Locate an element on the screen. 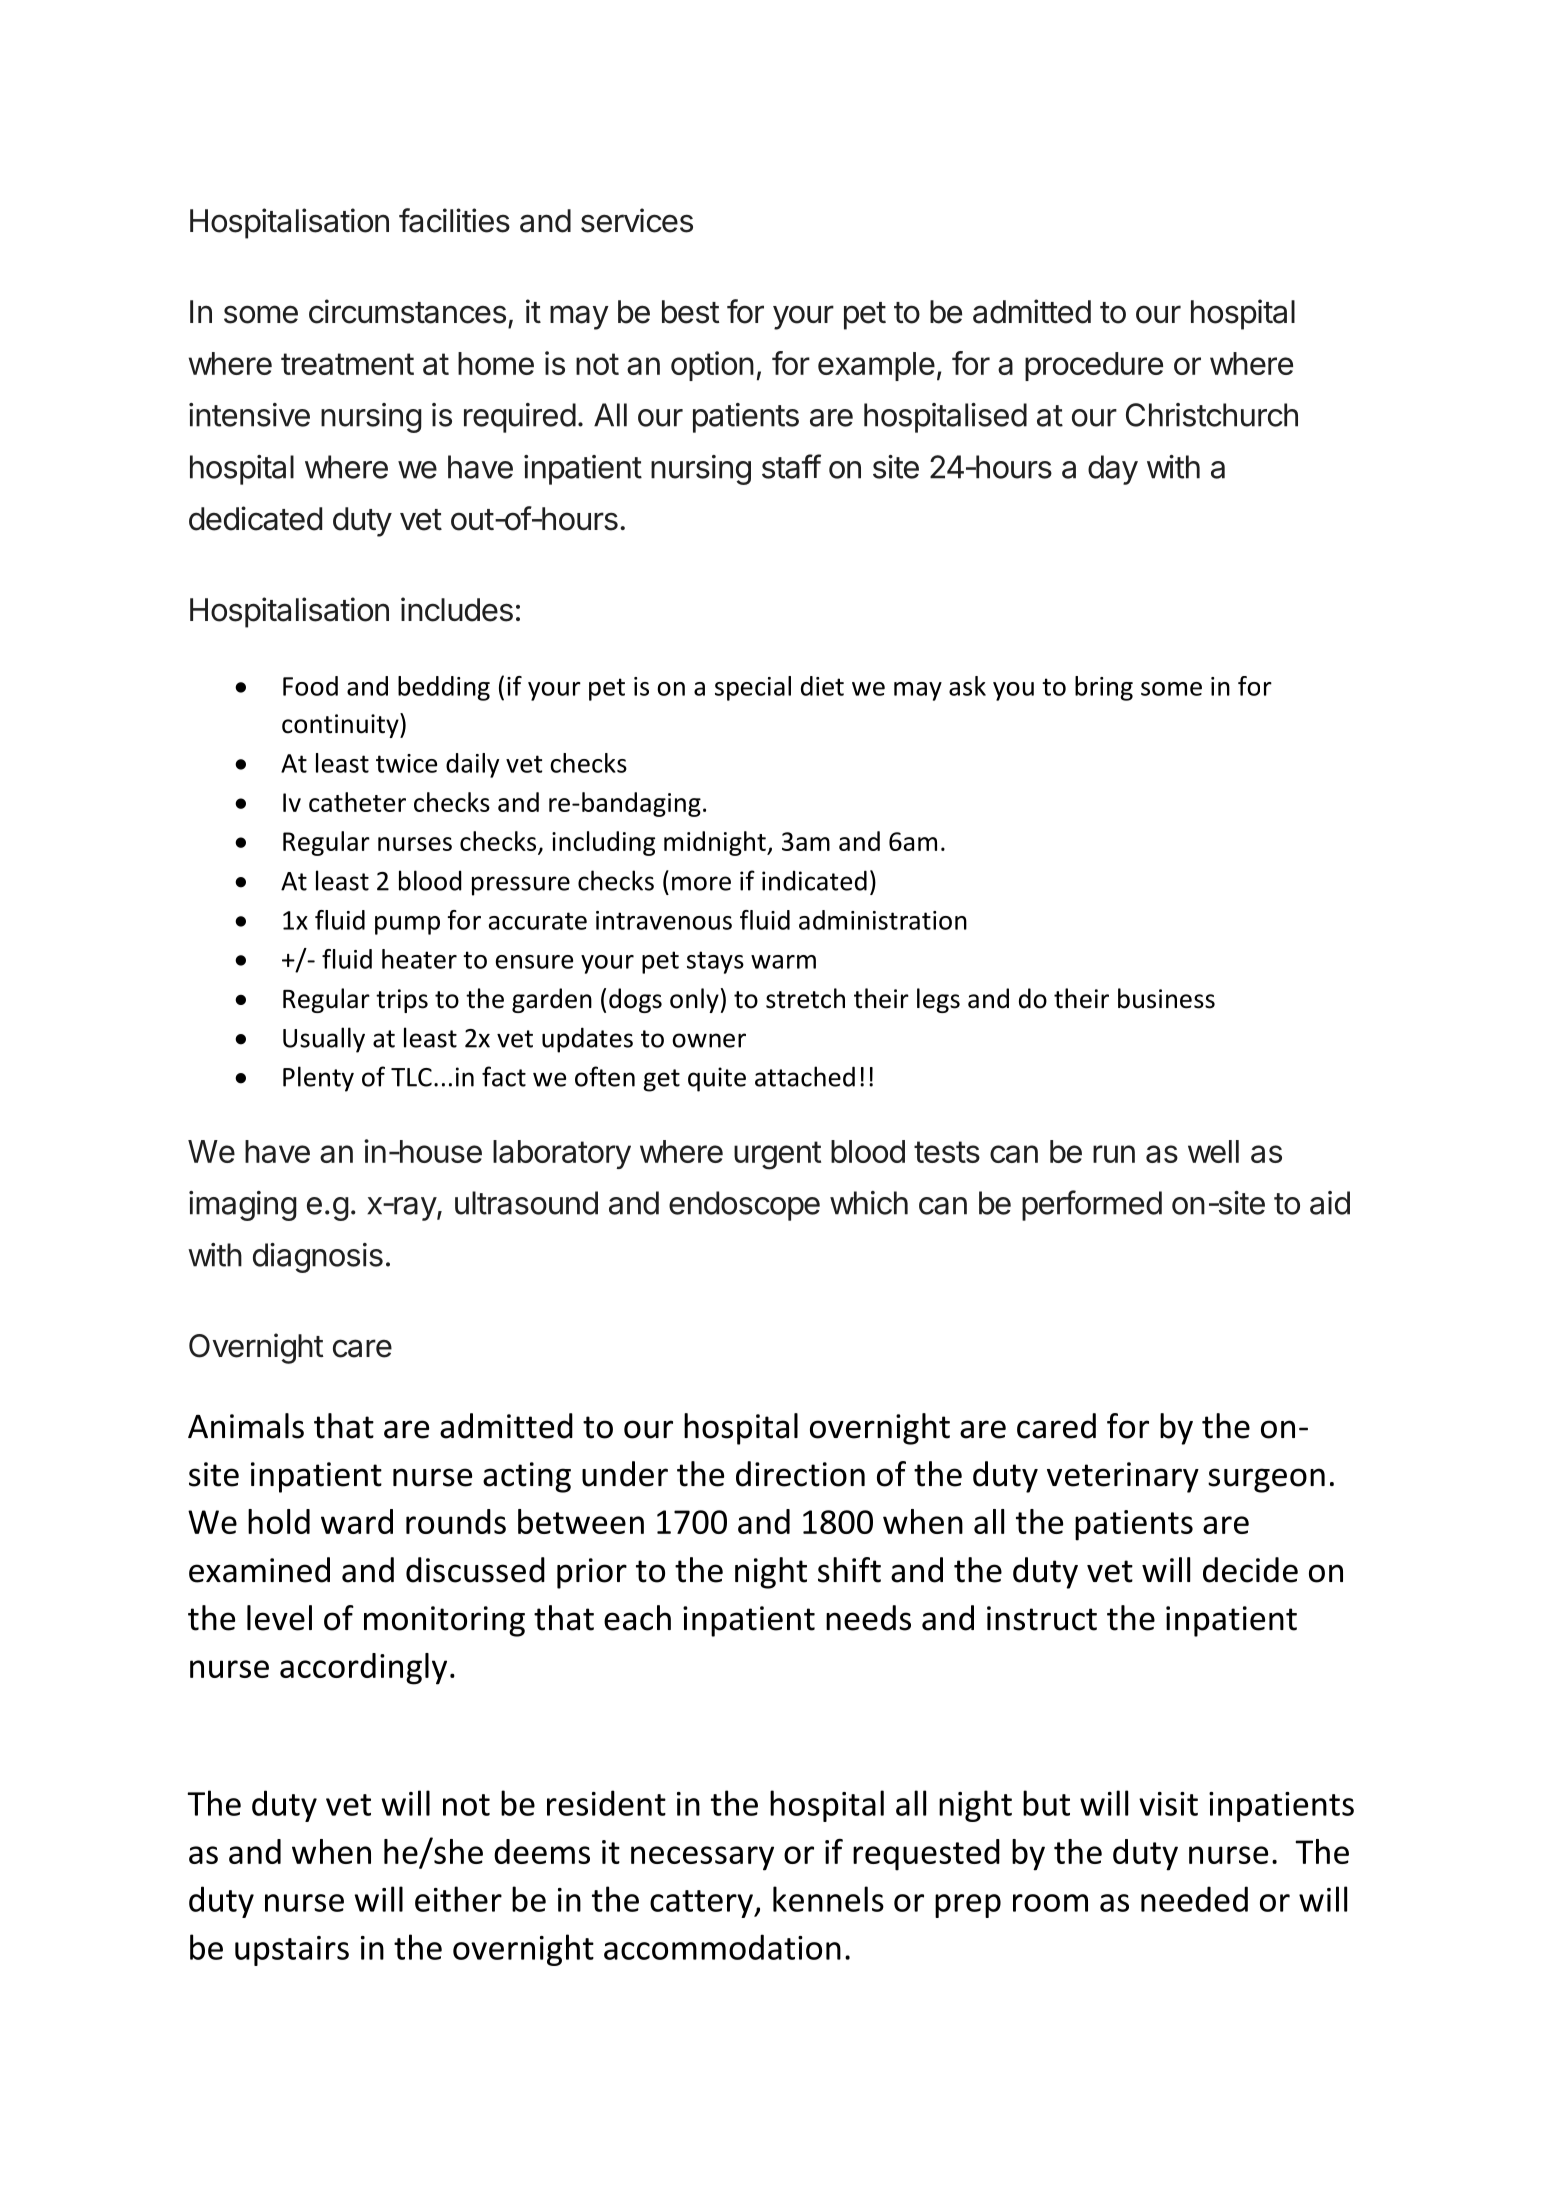 The height and width of the screenshot is (2191, 1549). best is located at coordinates (691, 312).
